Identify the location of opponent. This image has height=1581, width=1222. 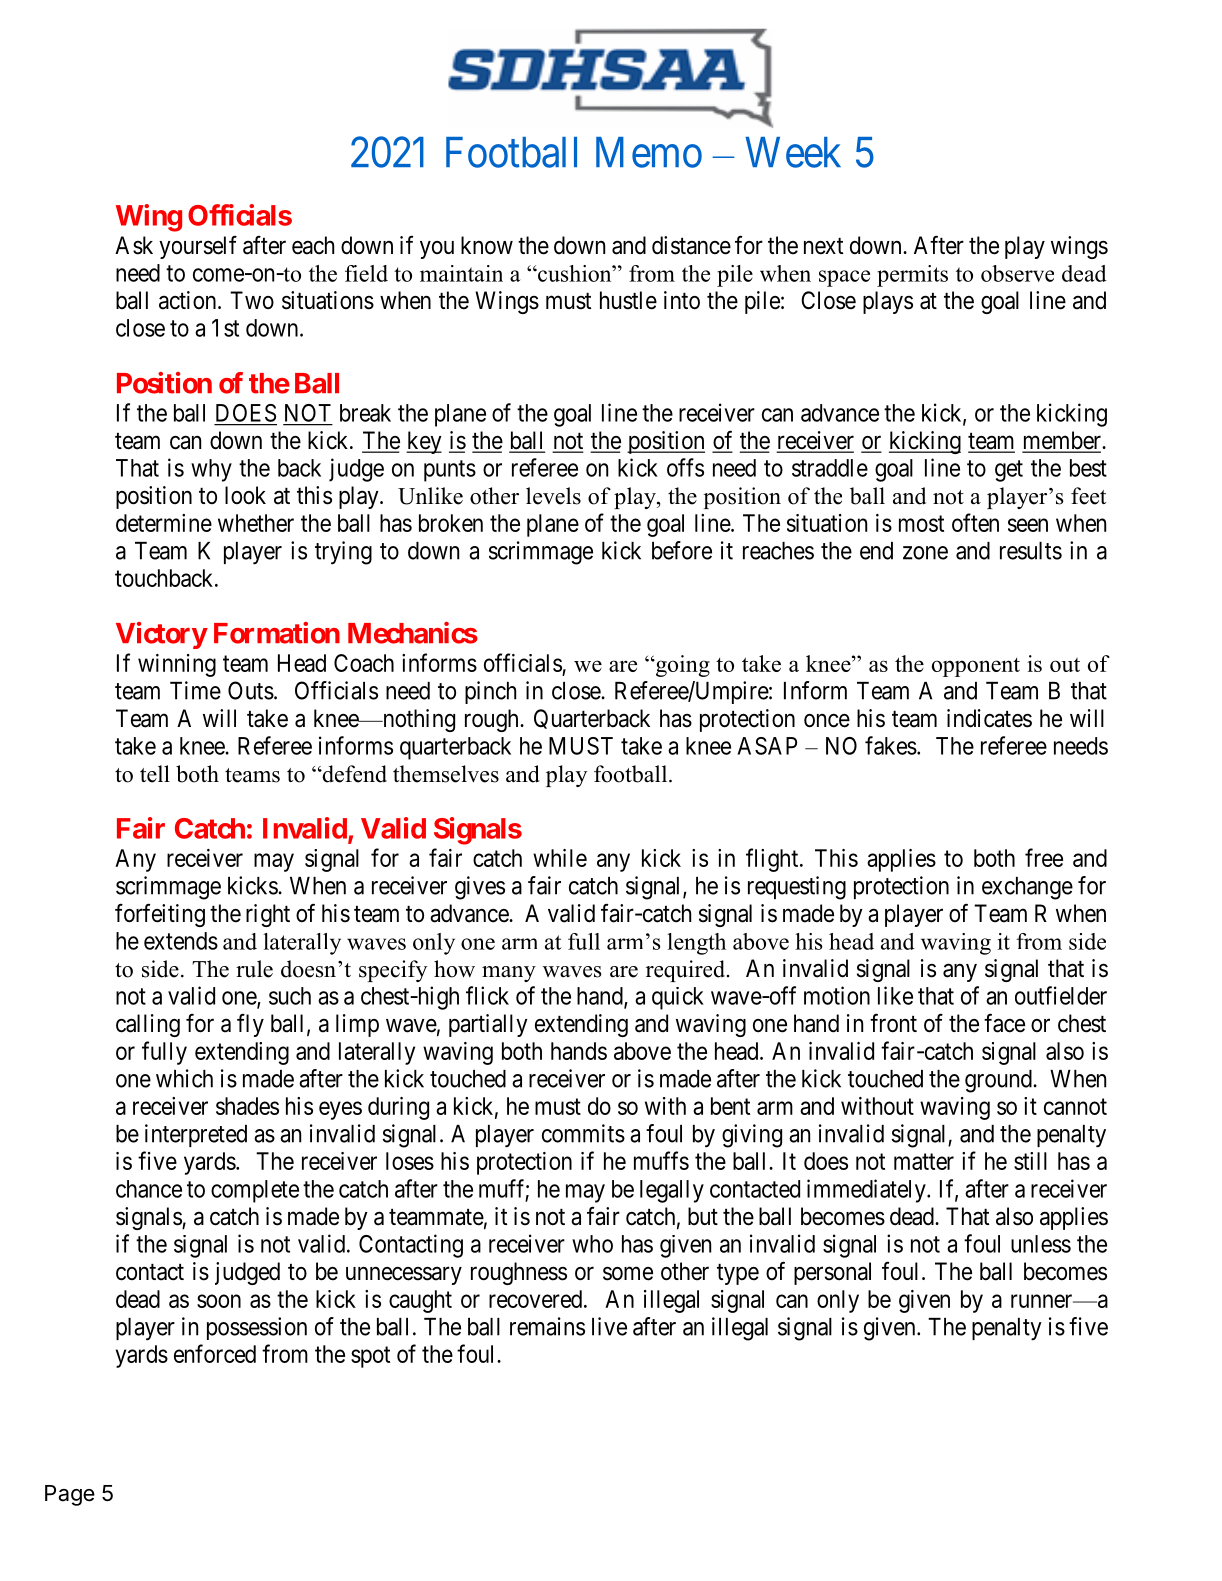
(976, 667).
